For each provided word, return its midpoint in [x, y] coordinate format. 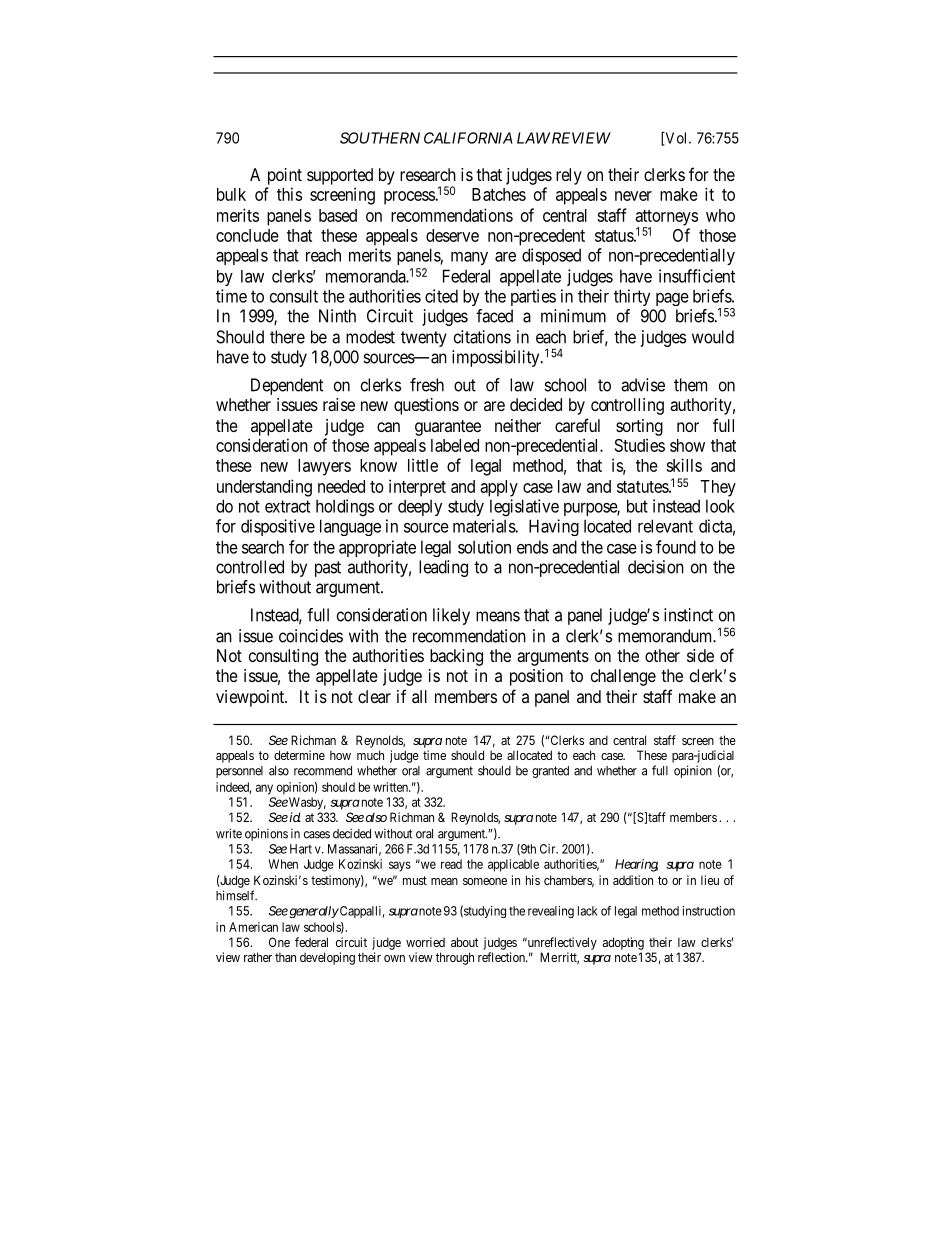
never [633, 196]
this [289, 194]
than [285, 957]
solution [484, 547]
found [676, 547]
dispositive [278, 527]
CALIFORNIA [468, 138]
